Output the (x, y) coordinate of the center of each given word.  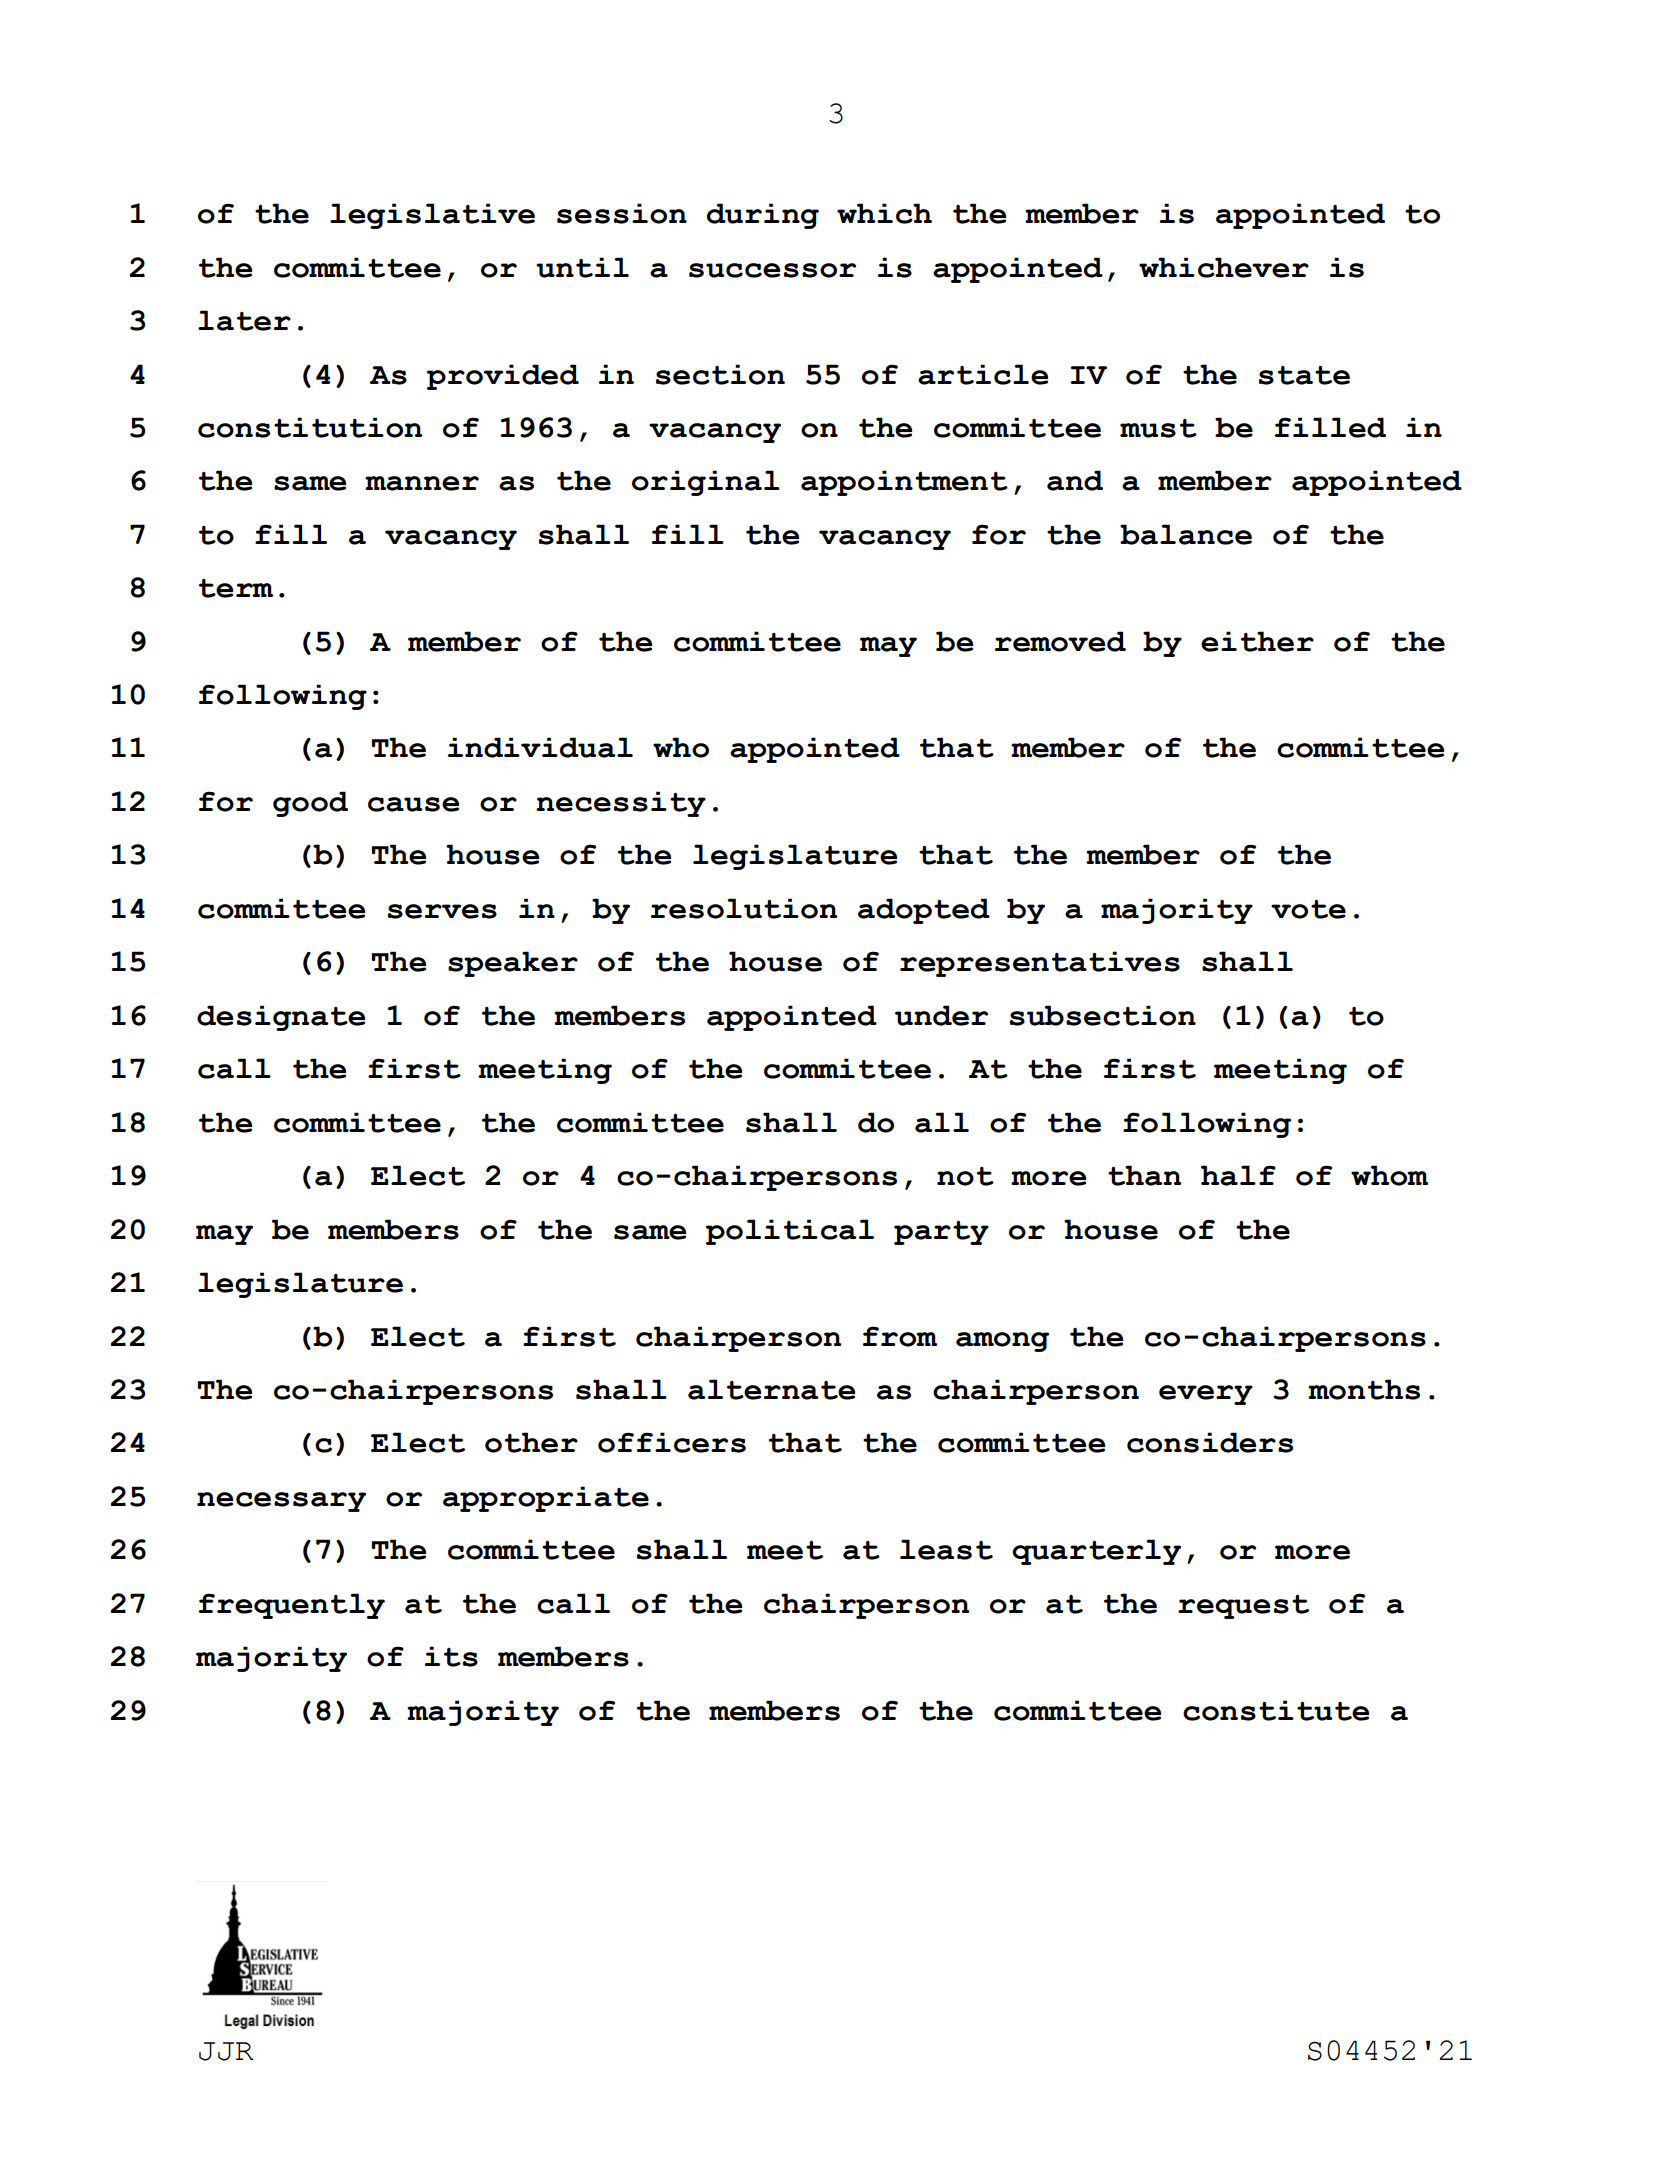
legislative (432, 216)
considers (1210, 1442)
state (1304, 375)
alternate (771, 1389)
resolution (744, 908)
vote (1308, 909)
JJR (226, 2051)
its (451, 1656)
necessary (281, 1502)
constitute (1276, 1710)
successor (772, 270)
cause (413, 804)
